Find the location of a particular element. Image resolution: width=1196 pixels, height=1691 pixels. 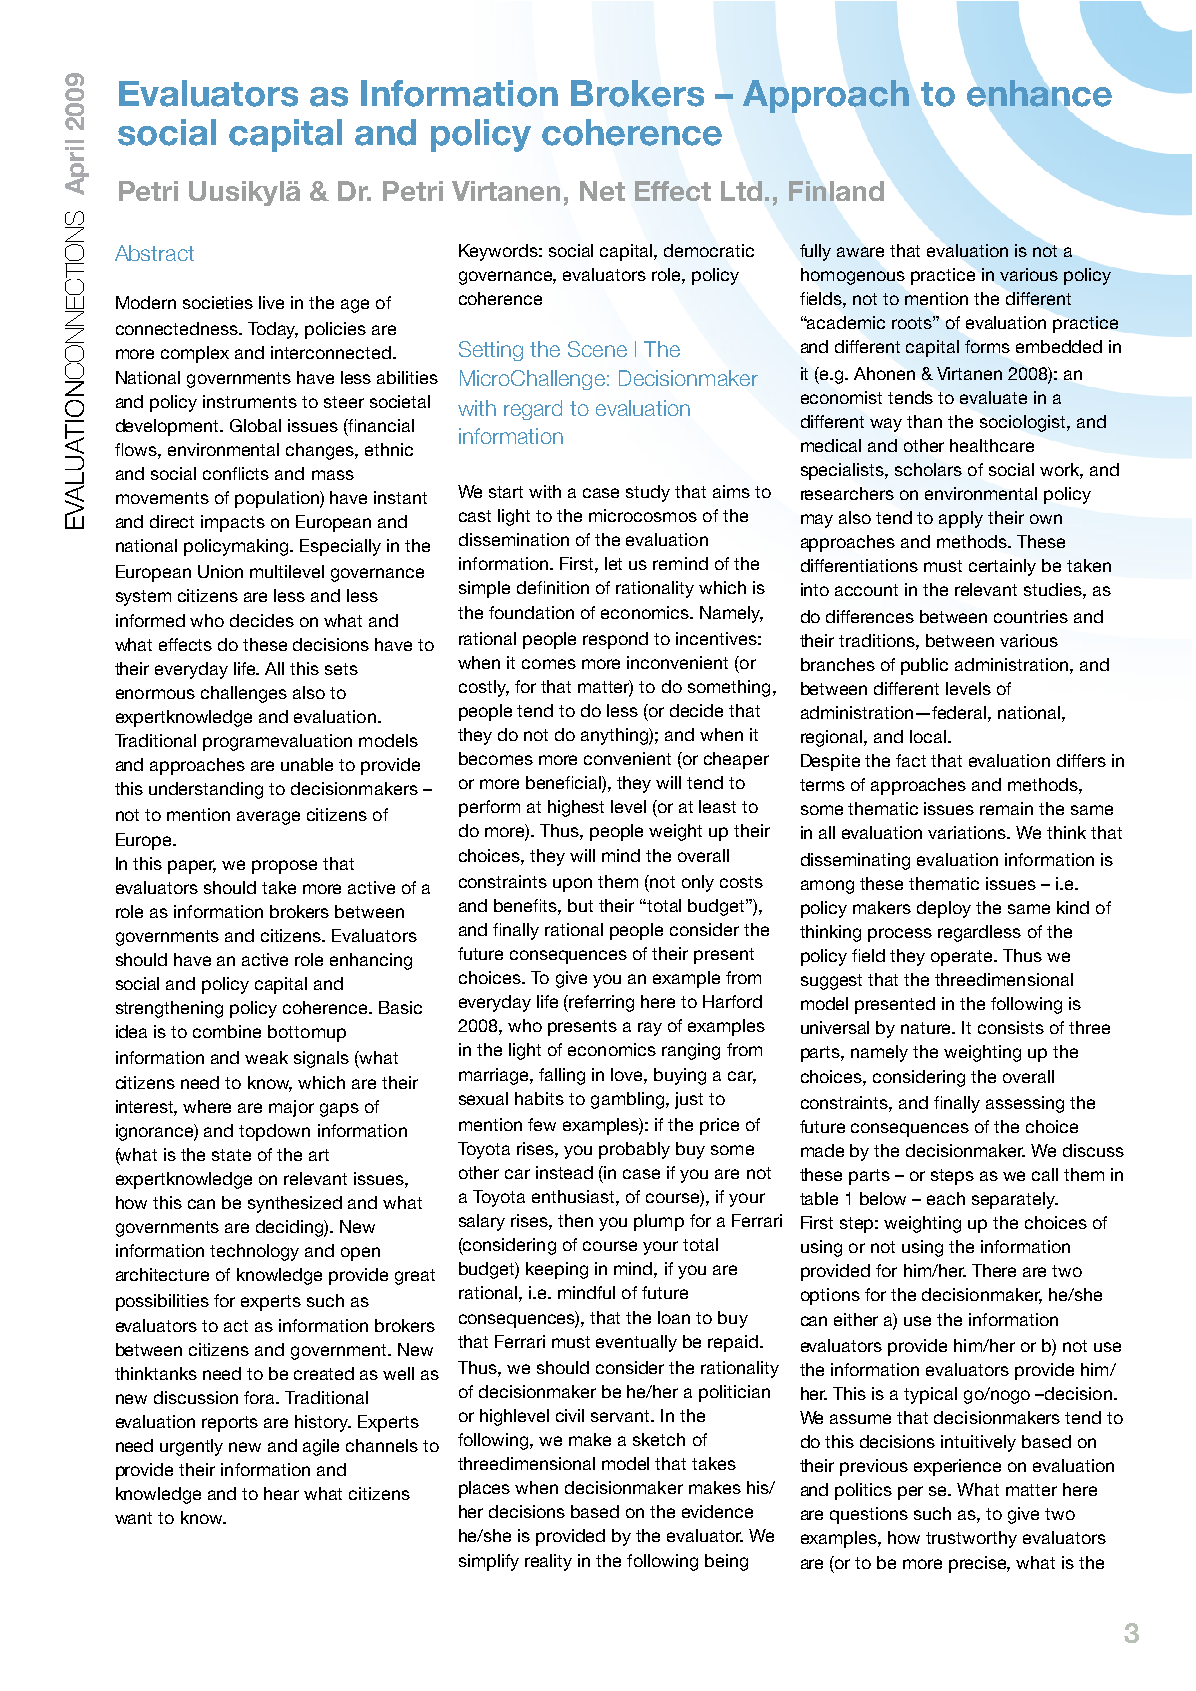

Net is located at coordinates (602, 191).
